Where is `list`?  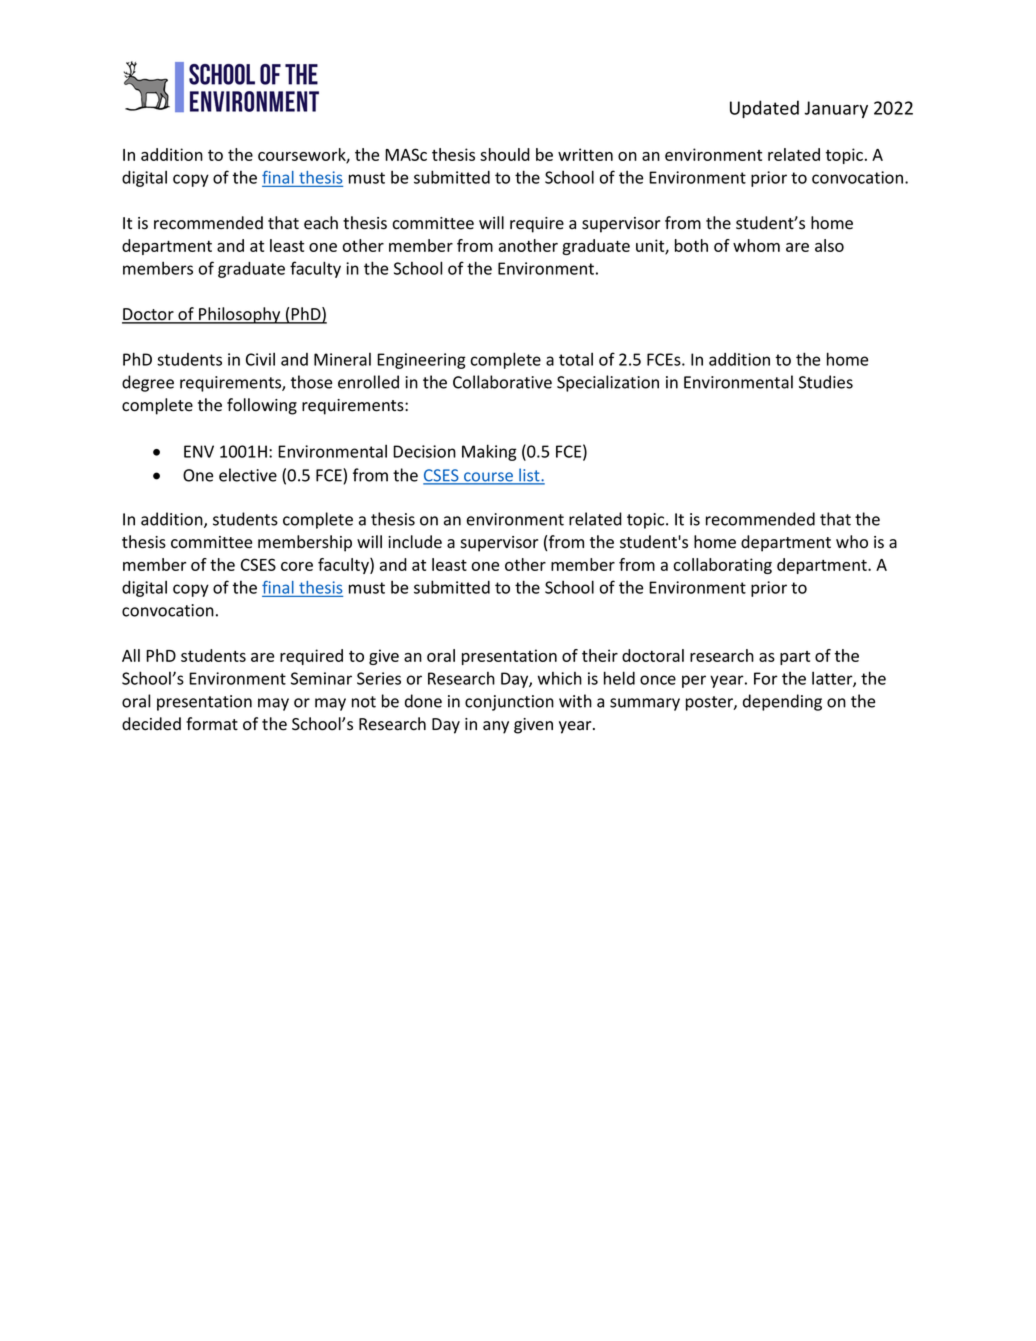 list is located at coordinates (529, 476).
